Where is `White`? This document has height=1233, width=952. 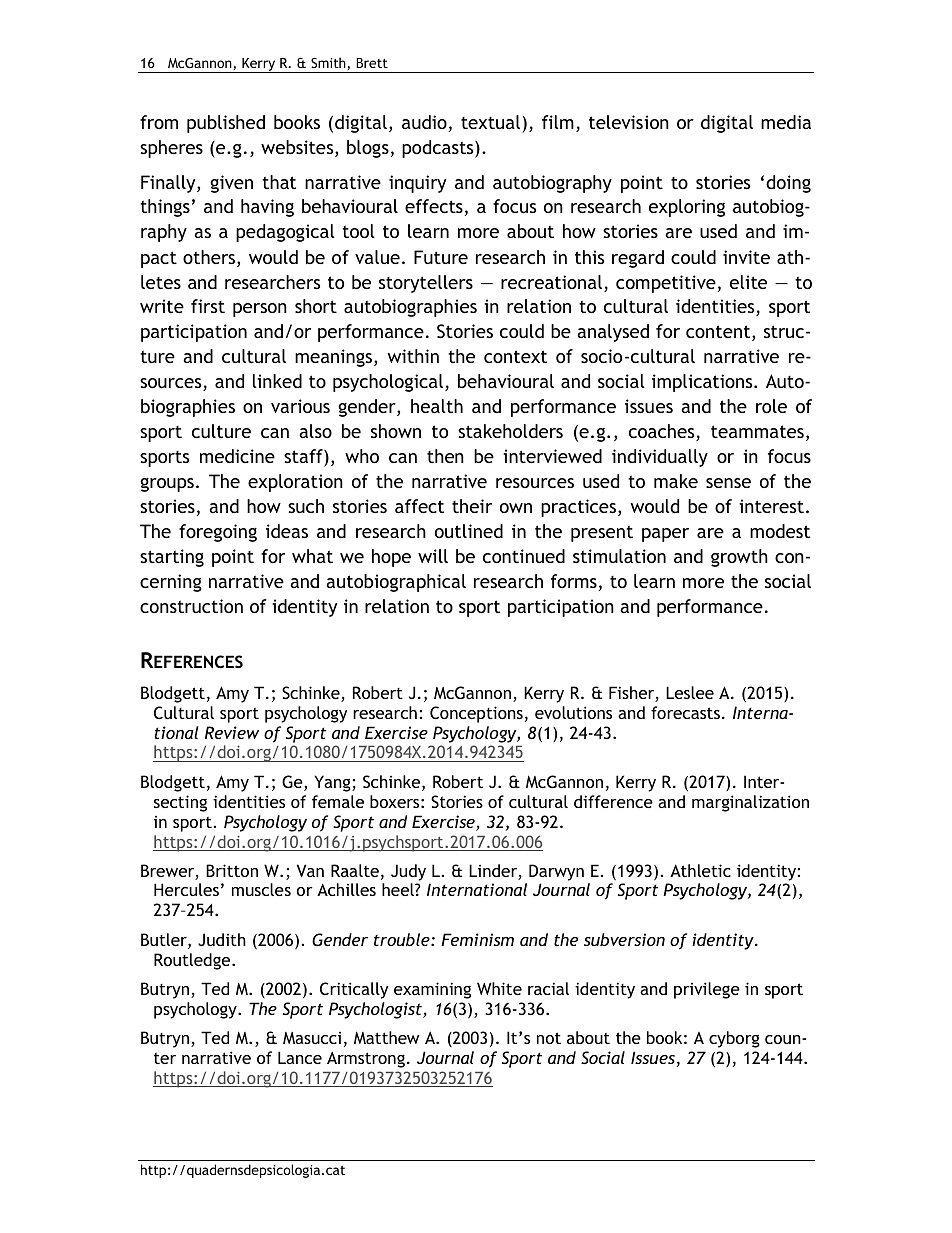 White is located at coordinates (499, 988).
